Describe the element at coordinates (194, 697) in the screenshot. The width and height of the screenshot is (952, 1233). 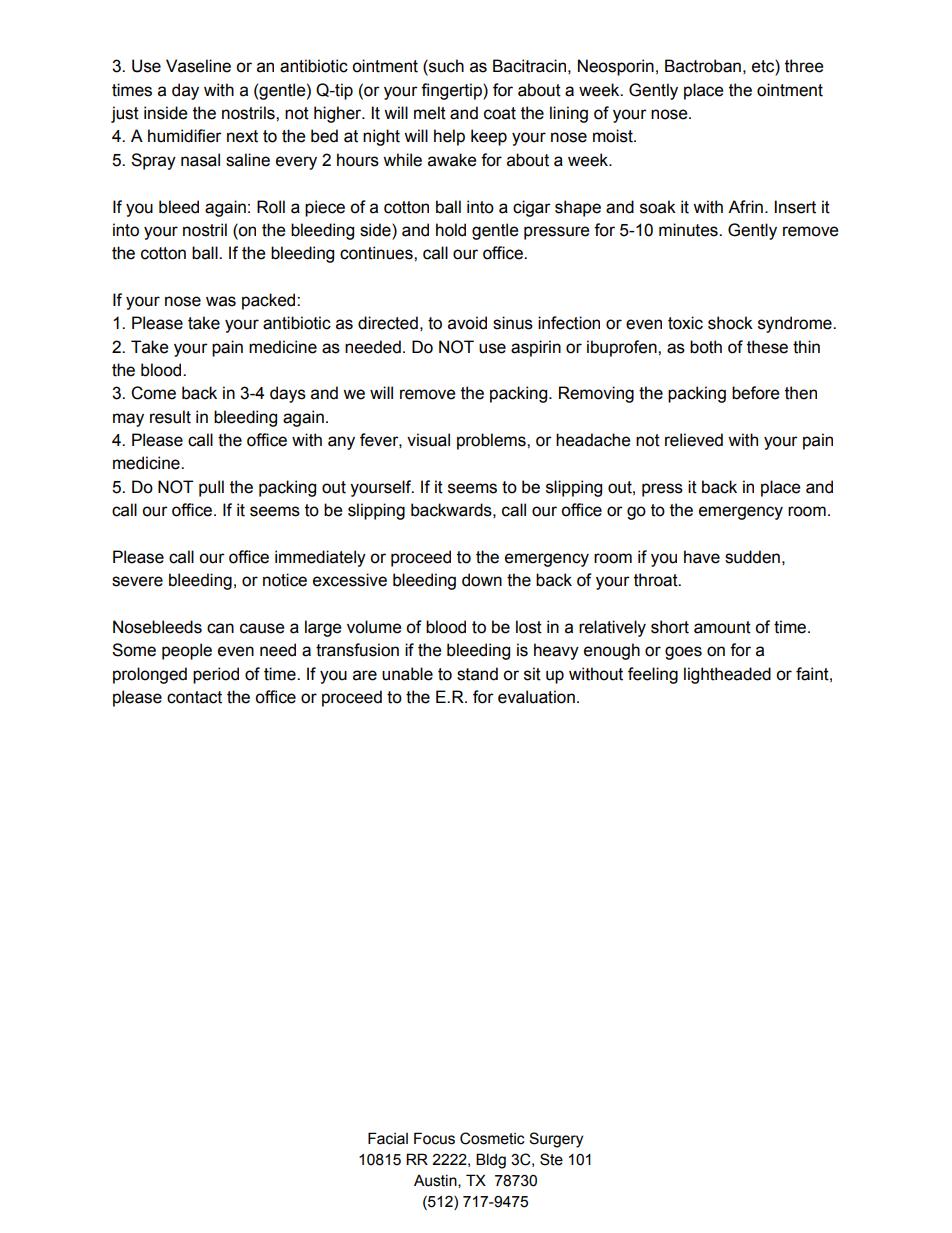
I see `contact` at that location.
